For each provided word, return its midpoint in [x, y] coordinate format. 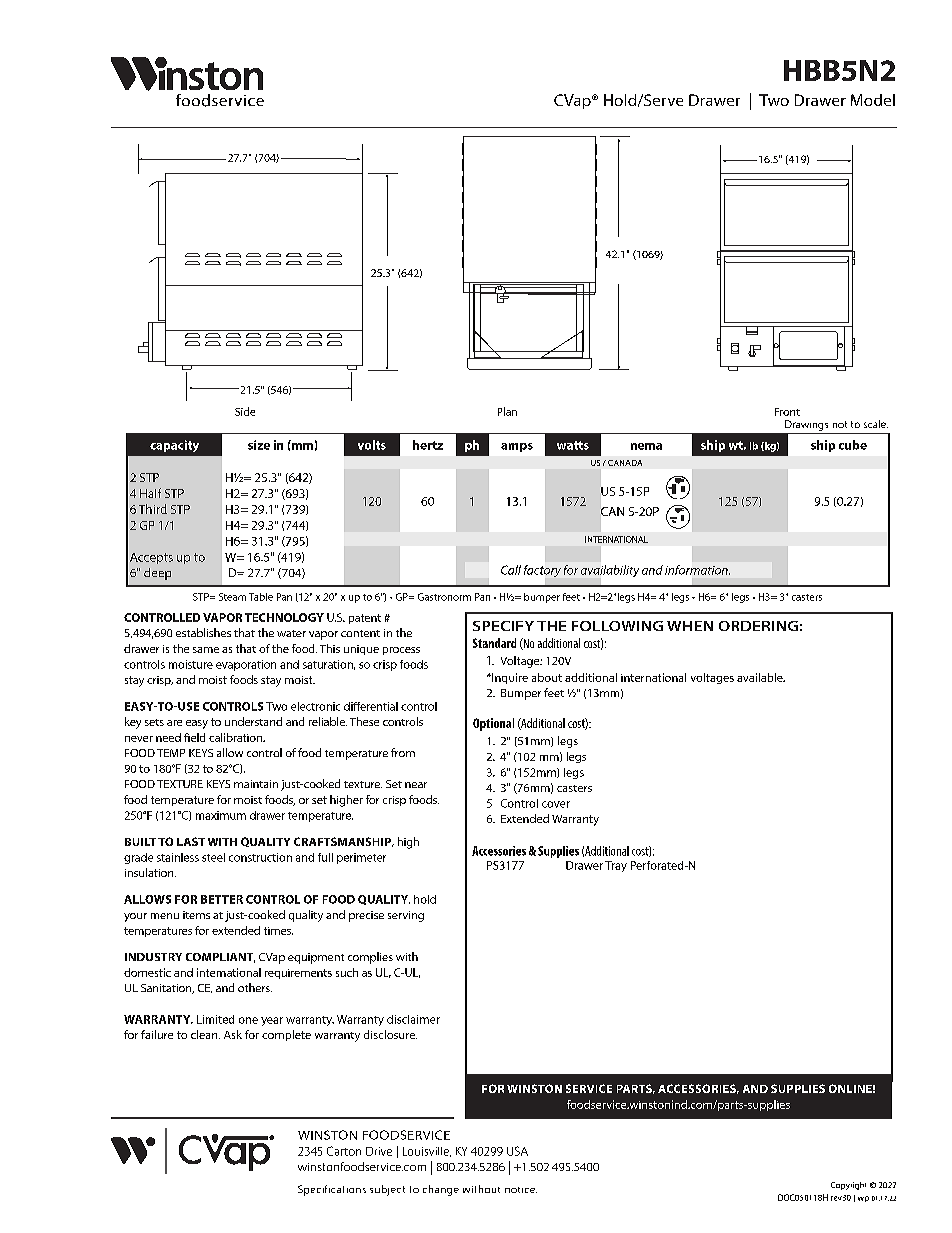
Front [787, 412]
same [206, 650]
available [761, 677]
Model [873, 100]
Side [245, 411]
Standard [494, 643]
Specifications [332, 1190]
